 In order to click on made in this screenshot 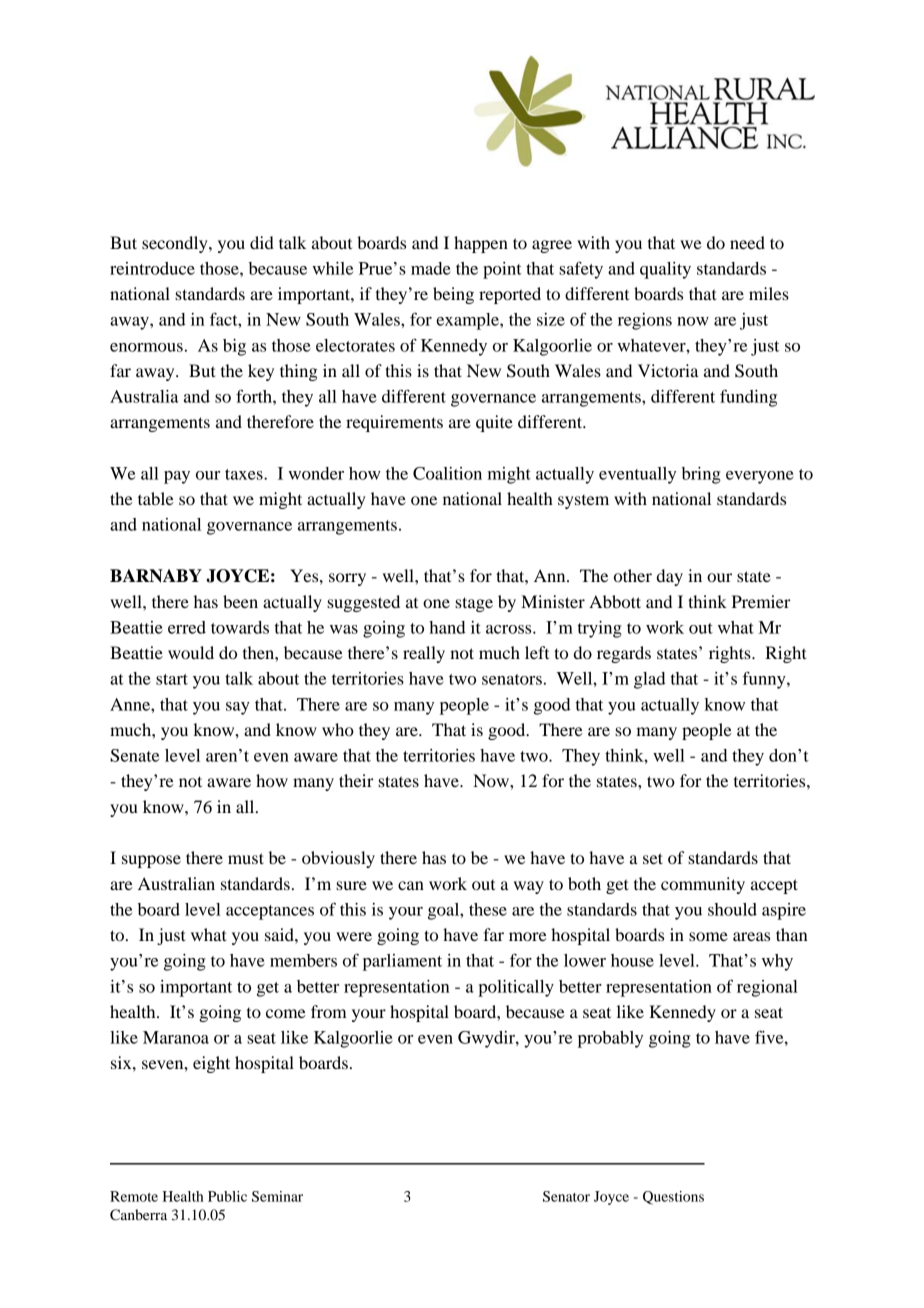, I will do `click(431, 268)`.
